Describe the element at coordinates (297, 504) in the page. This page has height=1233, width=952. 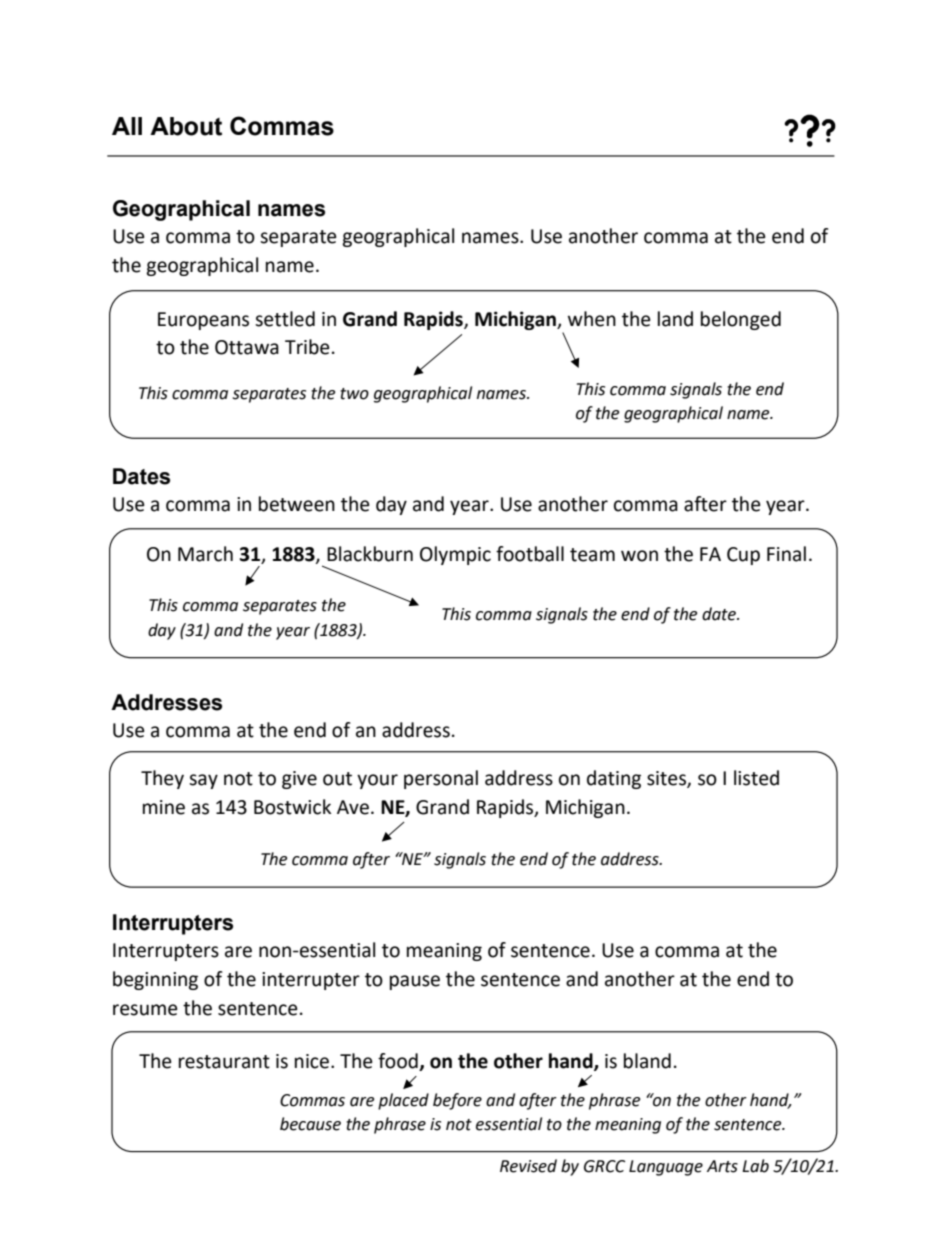
I see `between` at that location.
